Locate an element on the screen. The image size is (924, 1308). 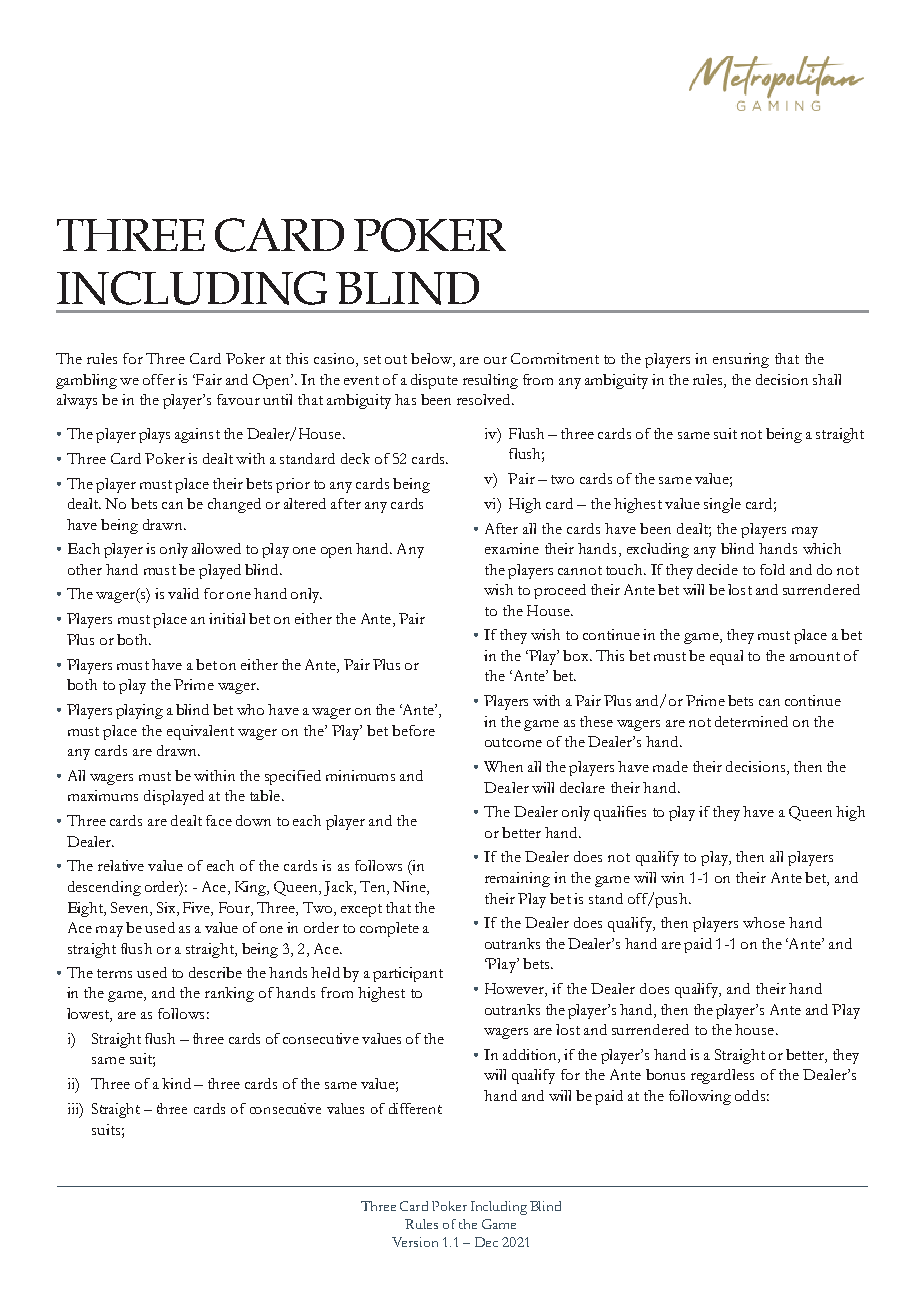
dispute is located at coordinates (434, 381).
